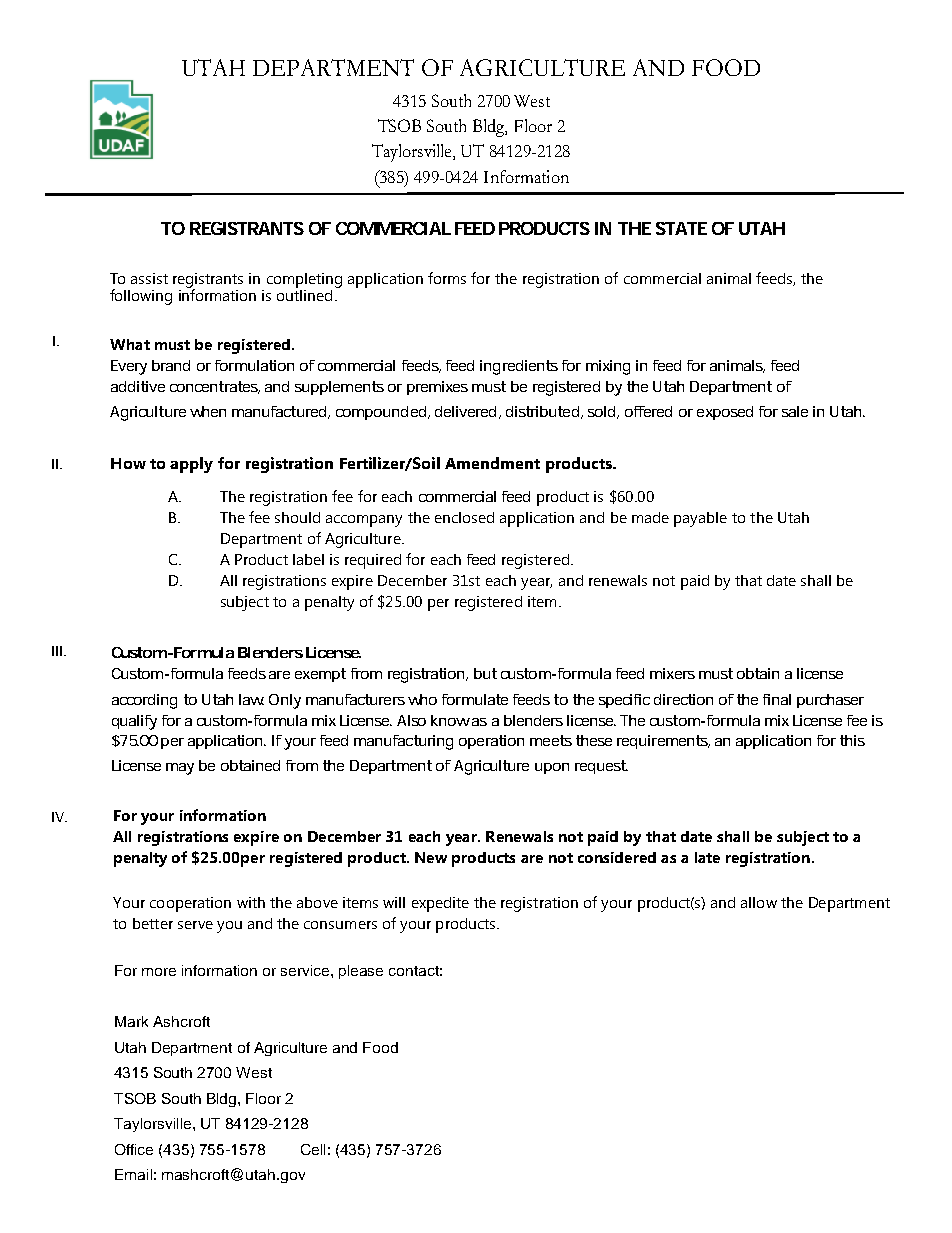 This image has height=1233, width=952. What do you see at coordinates (134, 1149) in the image?
I see `Office` at bounding box center [134, 1149].
